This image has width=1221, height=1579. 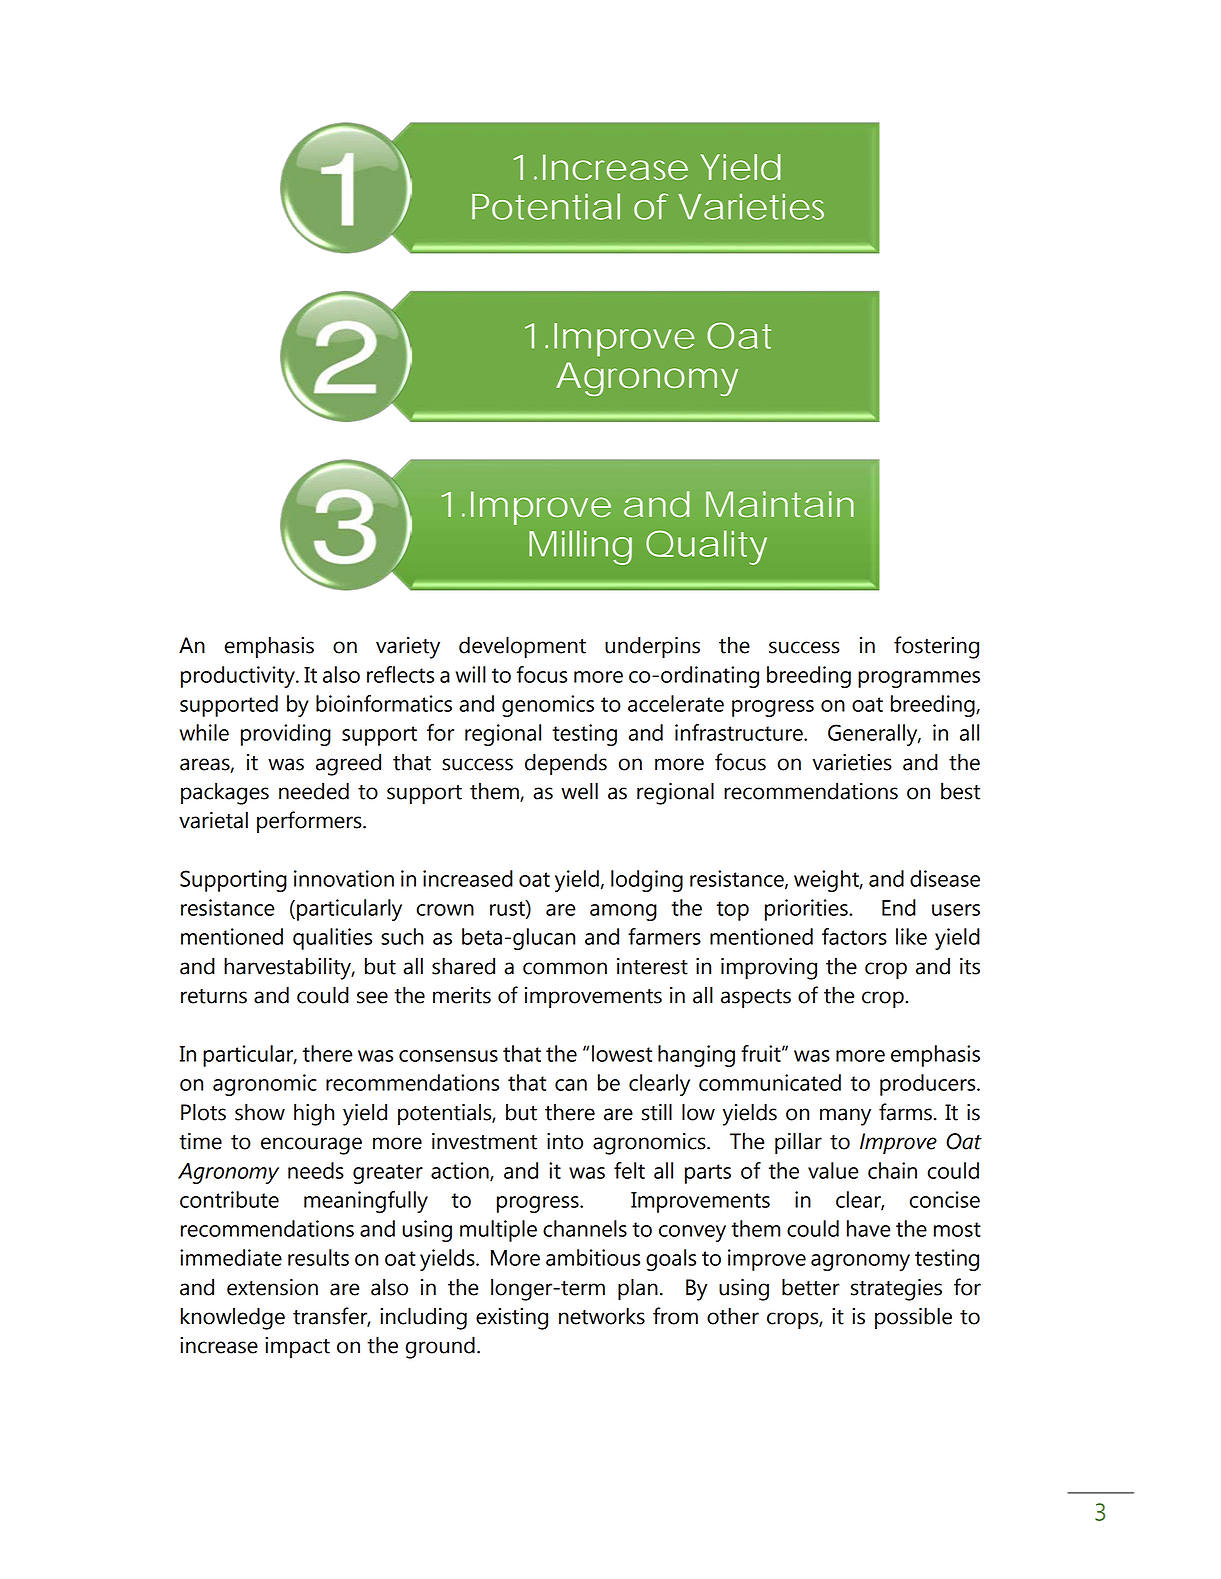 What do you see at coordinates (854, 936) in the image?
I see `factors` at bounding box center [854, 936].
